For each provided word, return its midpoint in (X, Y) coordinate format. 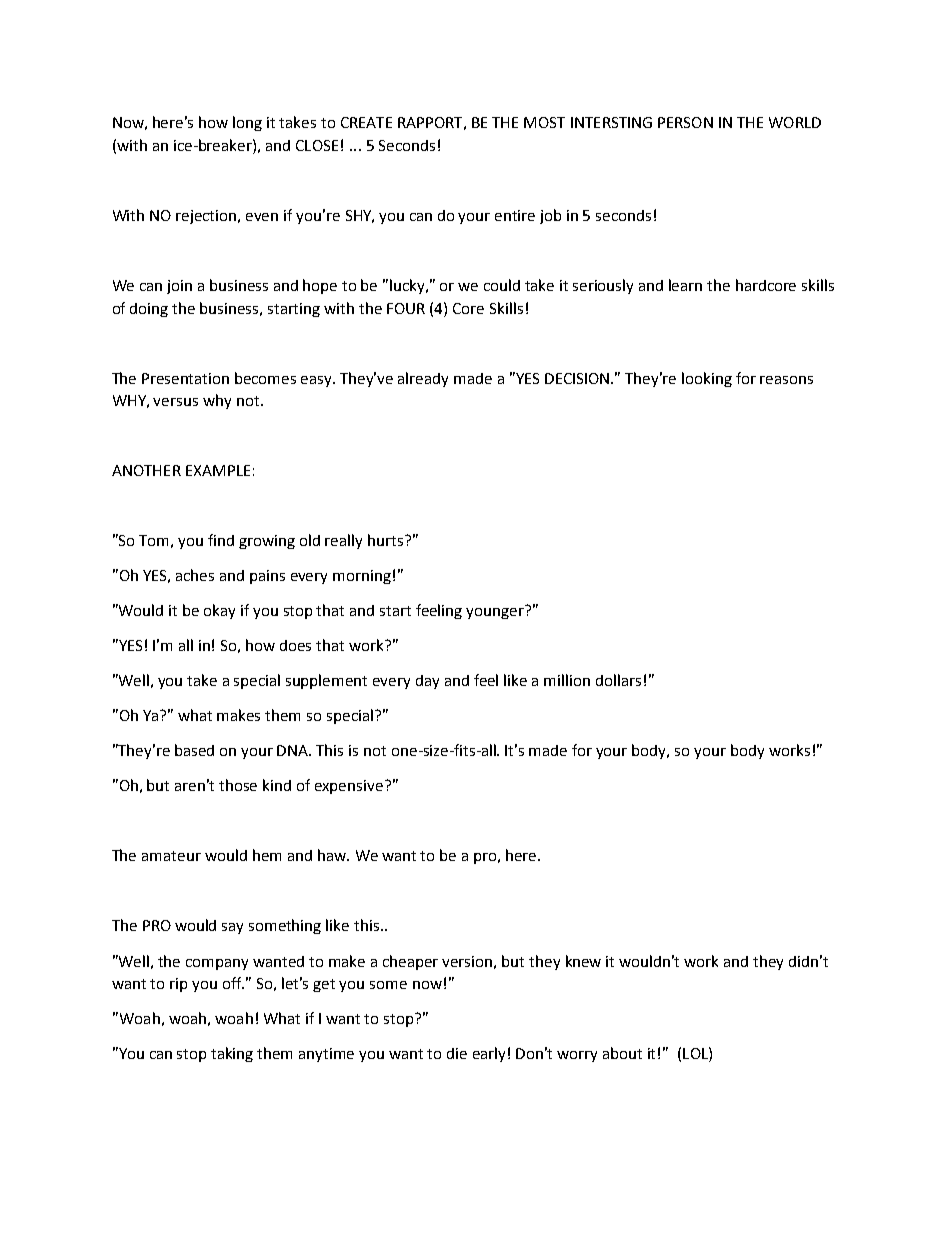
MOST (544, 122)
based (194, 750)
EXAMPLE (218, 470)
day (427, 682)
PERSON (685, 122)
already (423, 379)
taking (232, 1054)
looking (707, 379)
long (247, 123)
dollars (618, 680)
